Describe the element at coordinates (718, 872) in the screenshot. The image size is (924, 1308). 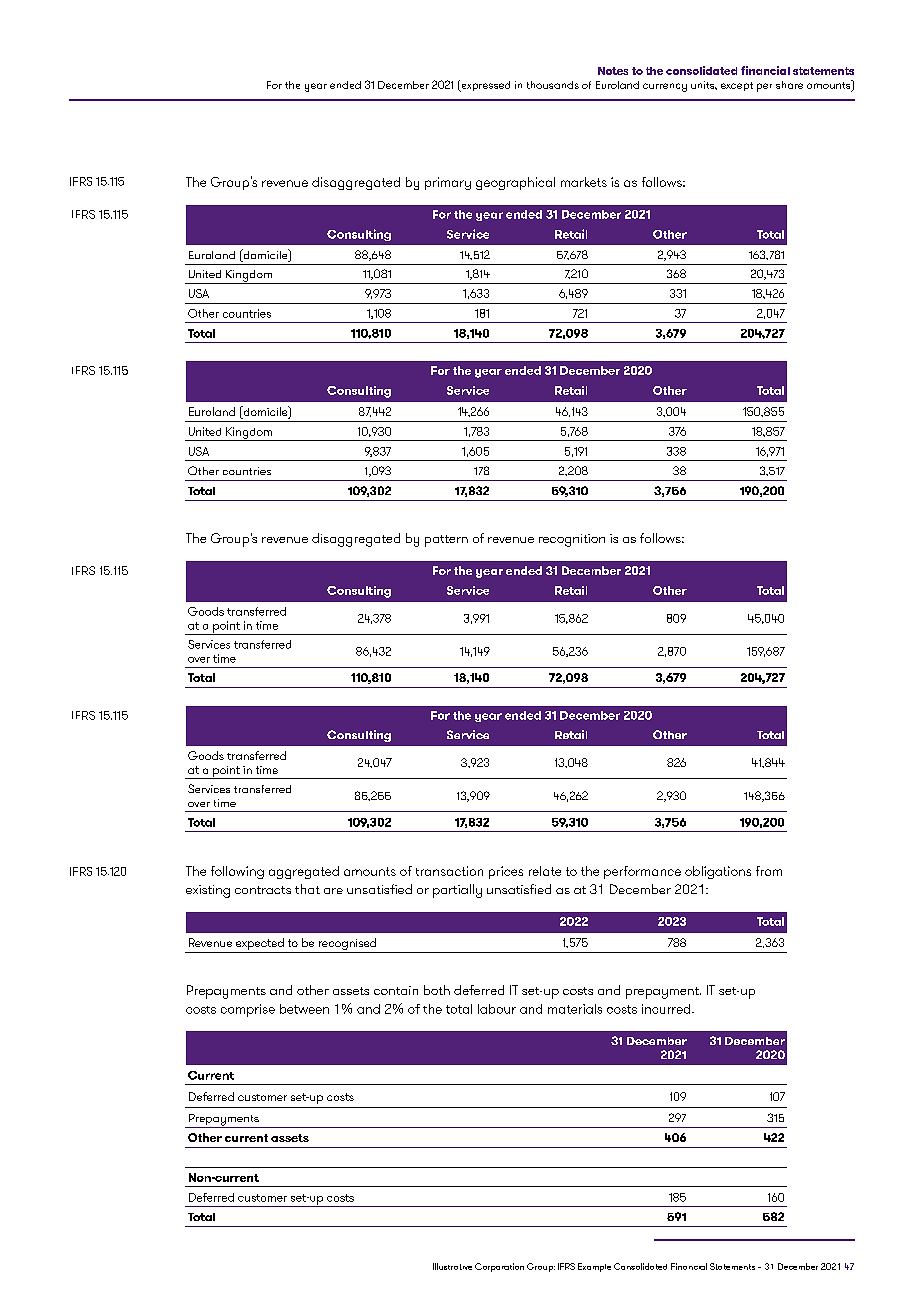
I see `obligations` at that location.
